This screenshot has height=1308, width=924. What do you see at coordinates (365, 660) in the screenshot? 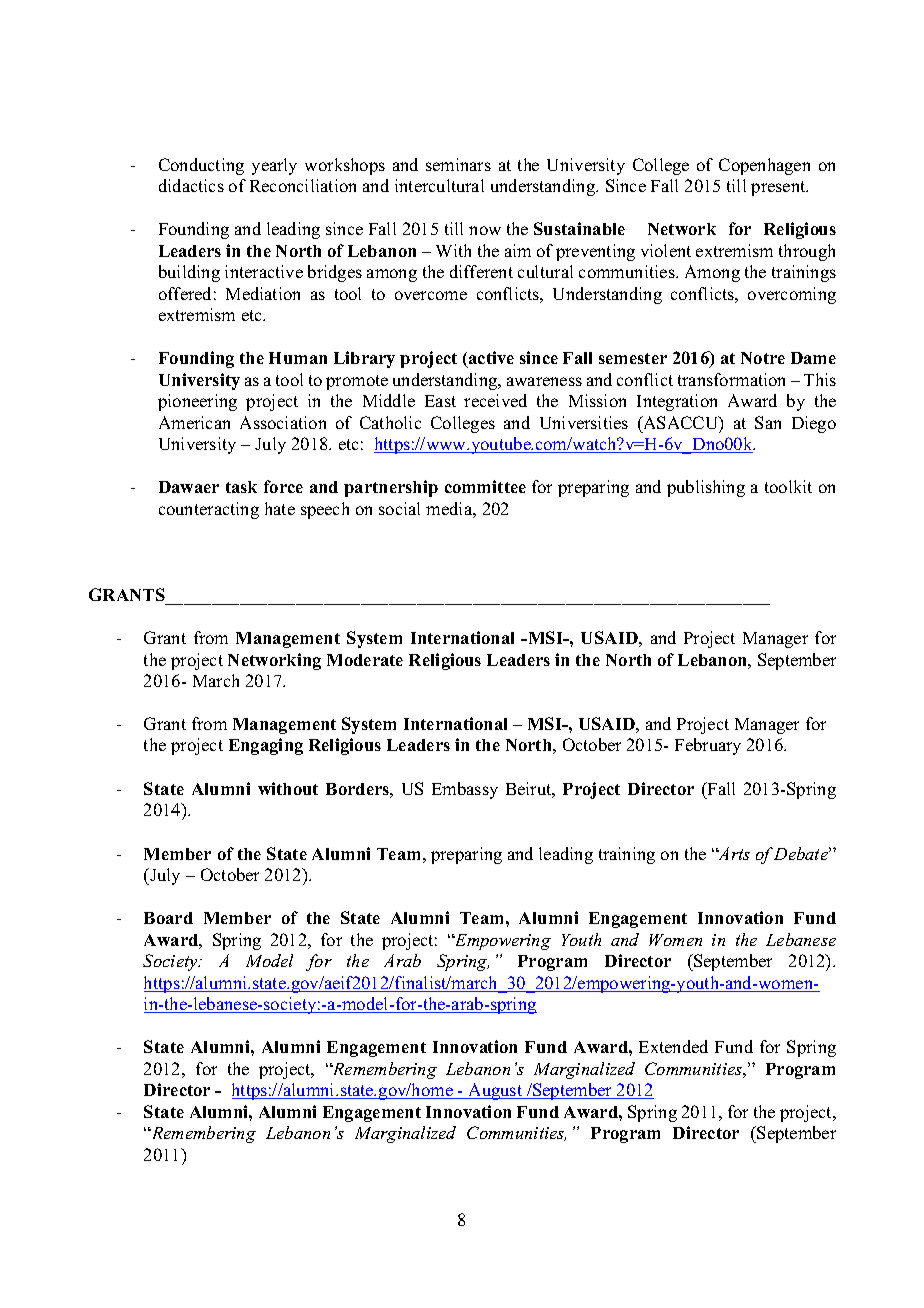
I see `Moderate` at bounding box center [365, 660].
